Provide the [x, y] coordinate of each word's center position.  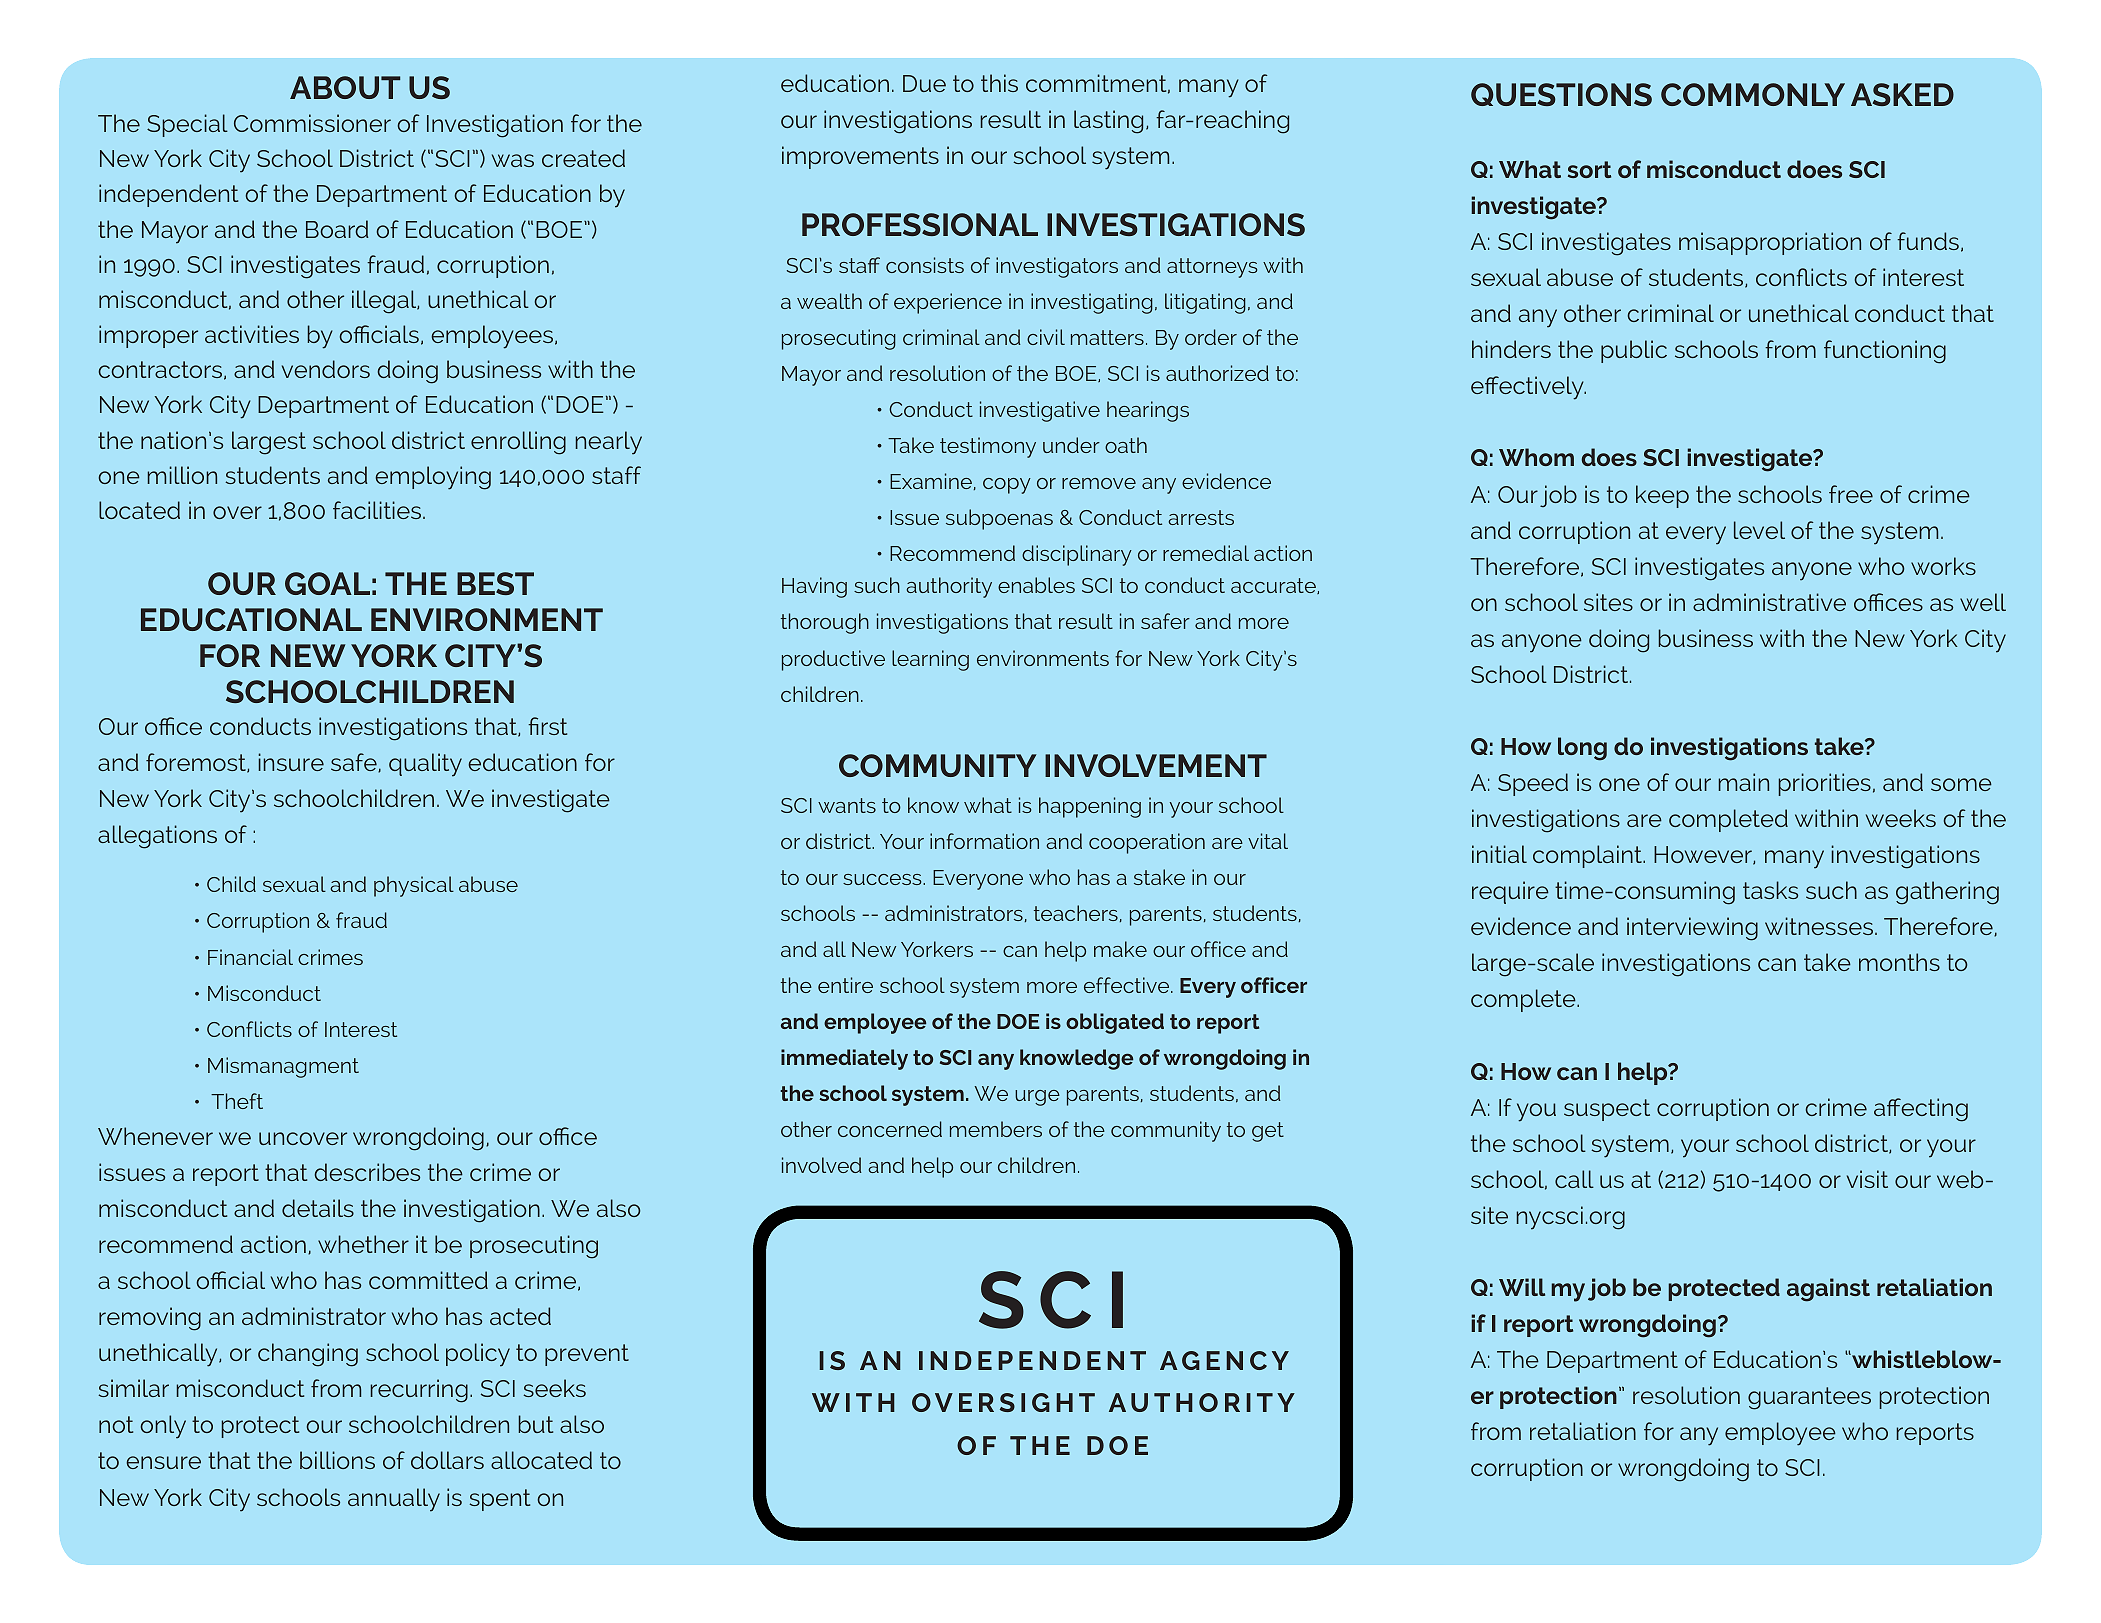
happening [1090, 807]
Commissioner [312, 123]
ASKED [1902, 94]
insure [291, 762]
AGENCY [1224, 1360]
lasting [1108, 122]
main [1743, 782]
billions [337, 1460]
